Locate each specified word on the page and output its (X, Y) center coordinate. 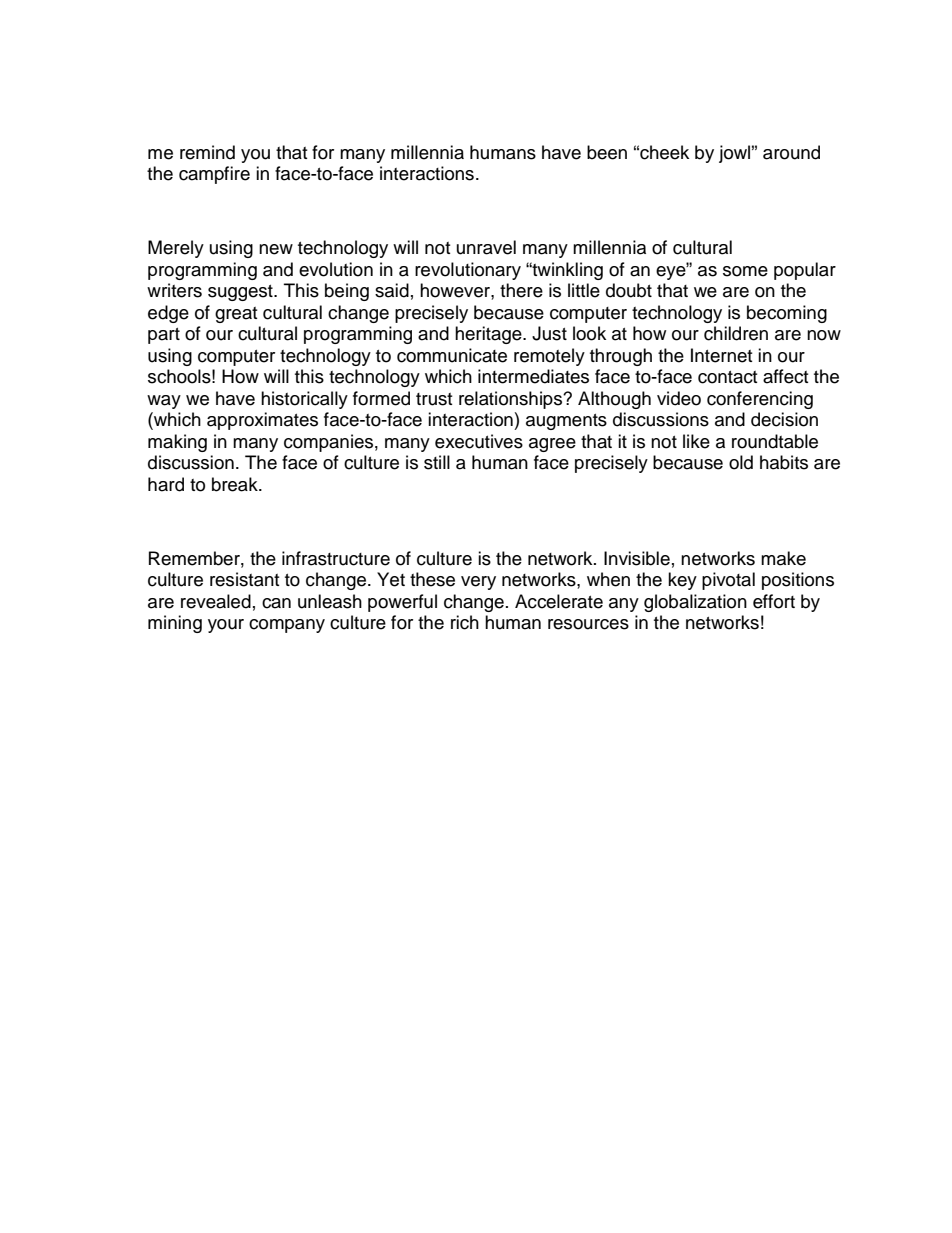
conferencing (760, 400)
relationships (511, 400)
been (607, 152)
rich (465, 622)
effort (774, 601)
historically (304, 400)
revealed (216, 601)
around (791, 152)
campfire (214, 175)
